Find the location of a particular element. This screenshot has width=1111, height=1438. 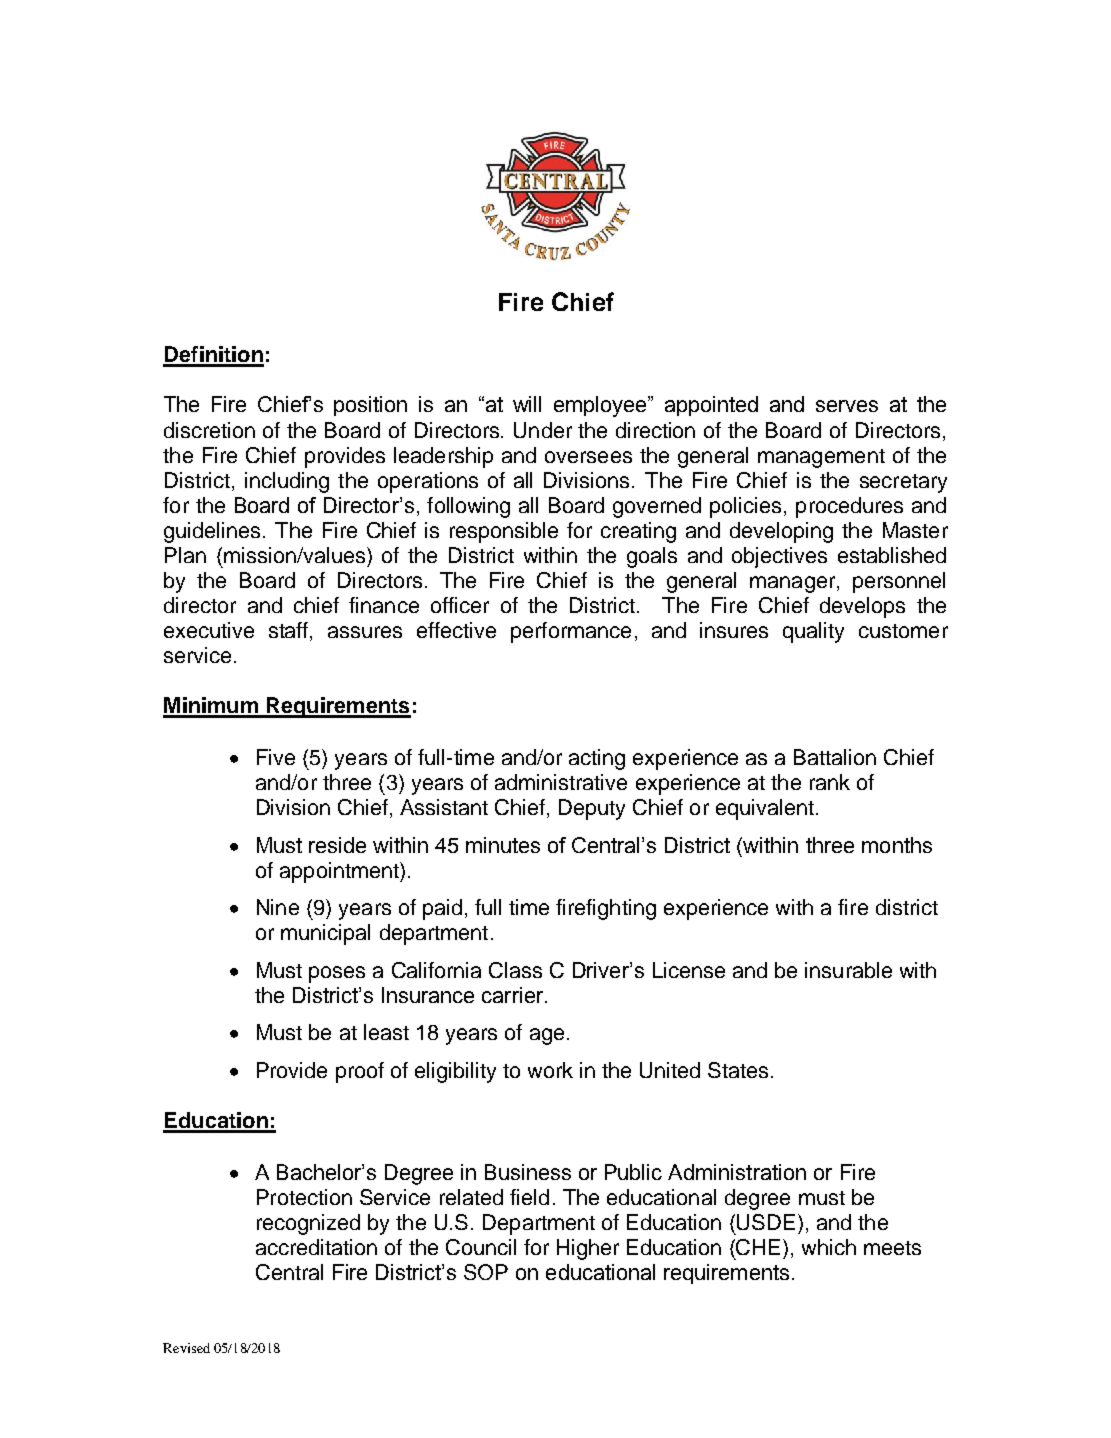

months is located at coordinates (897, 845).
